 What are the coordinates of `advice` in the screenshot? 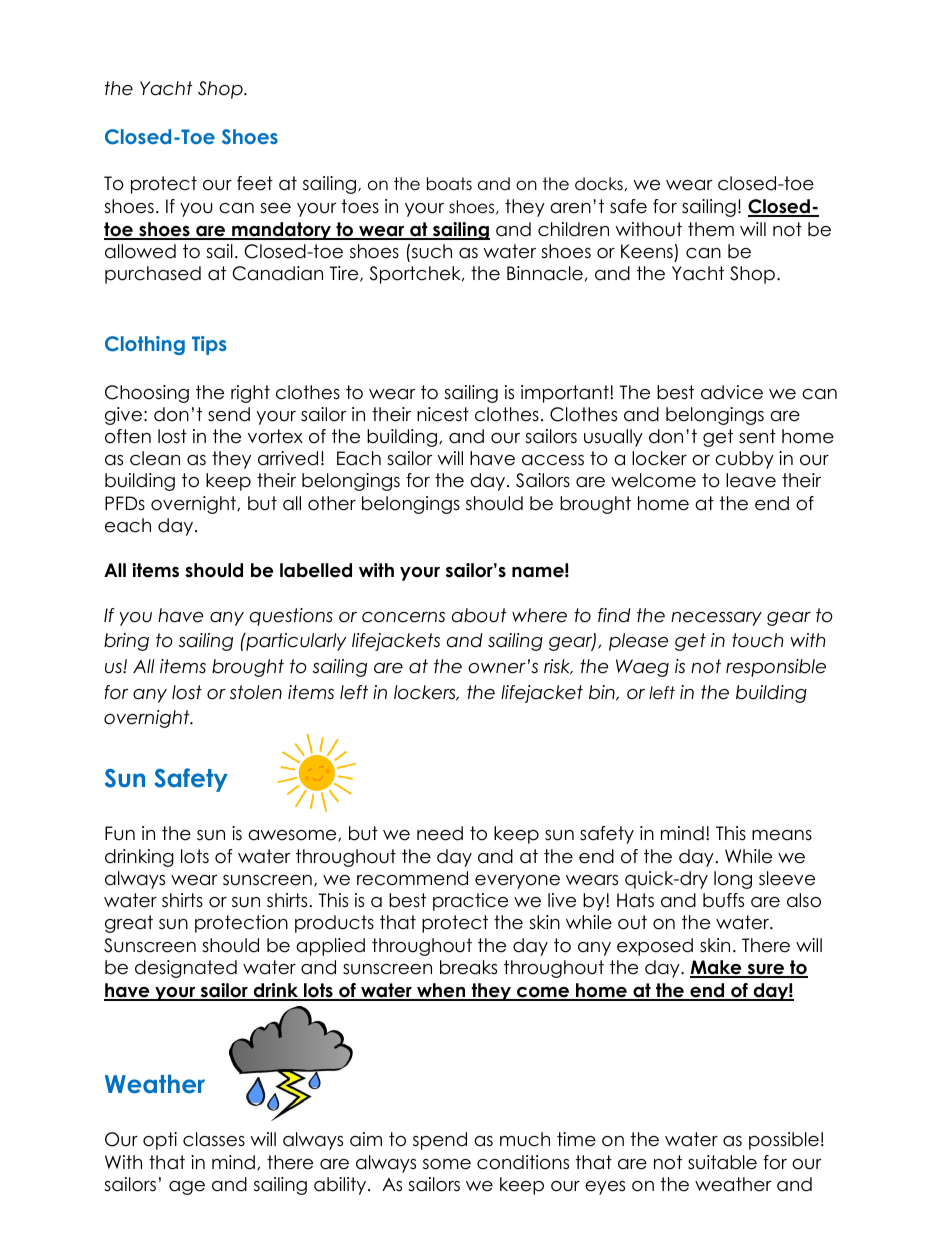 It's located at (732, 392).
